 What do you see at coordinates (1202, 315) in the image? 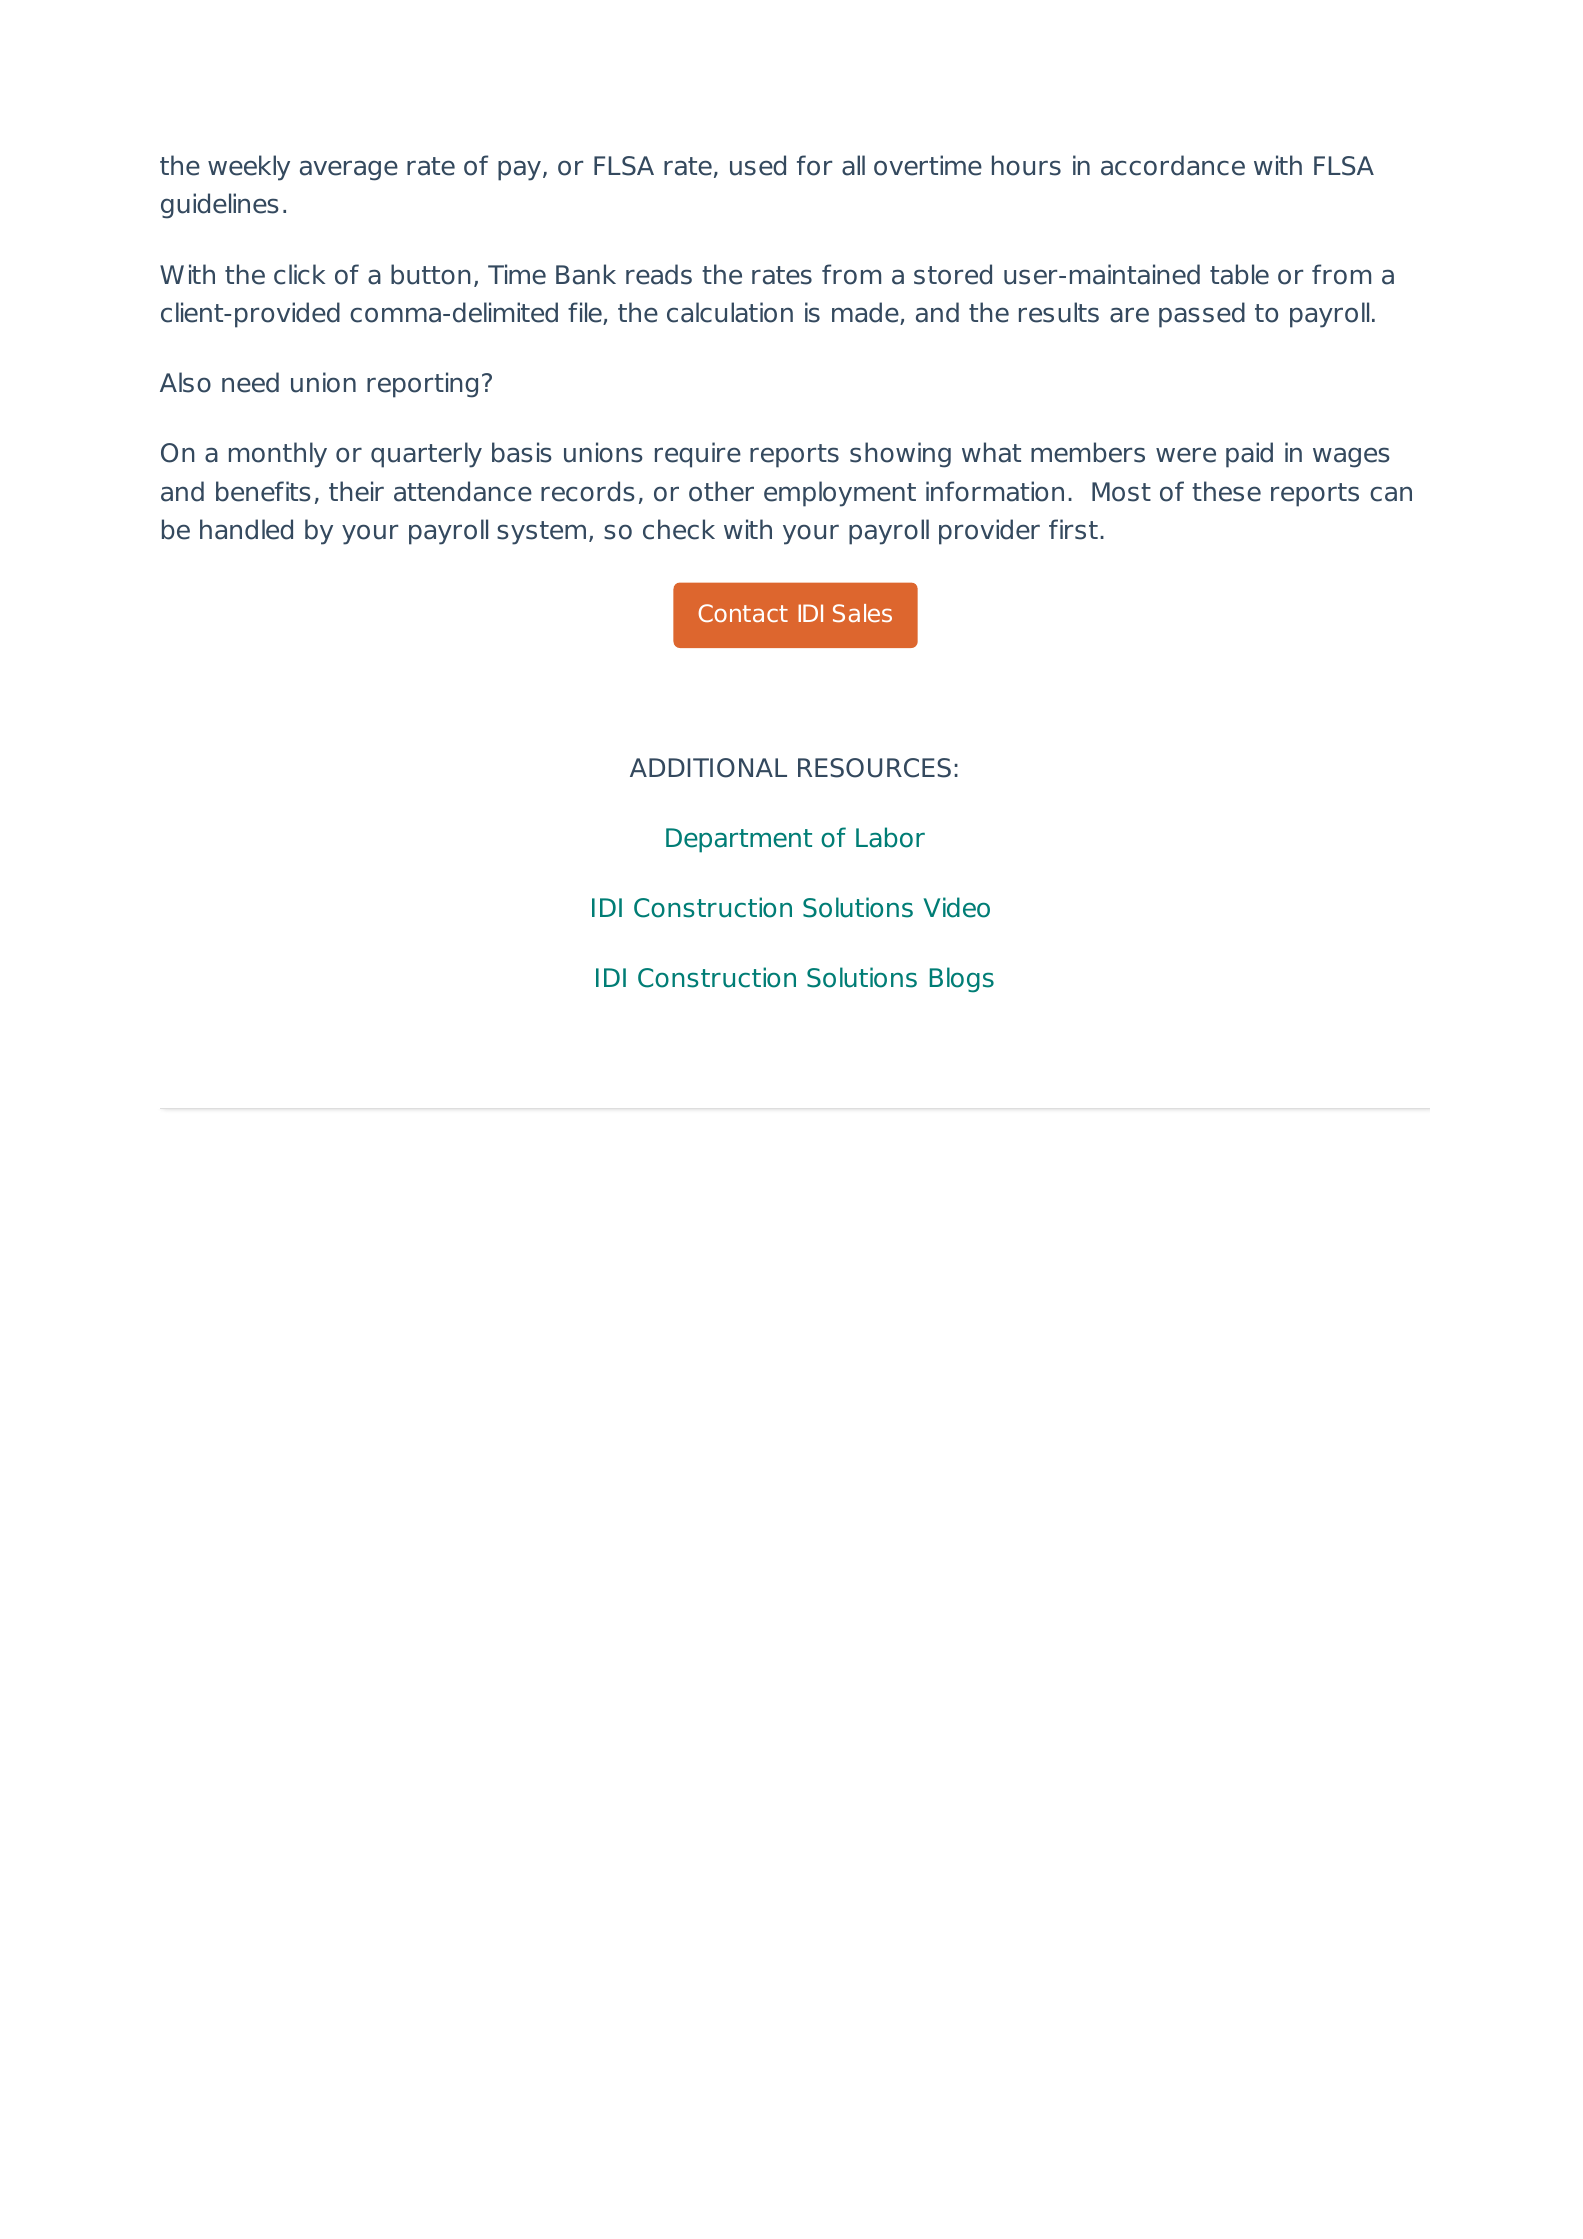
I see `passed` at bounding box center [1202, 315].
